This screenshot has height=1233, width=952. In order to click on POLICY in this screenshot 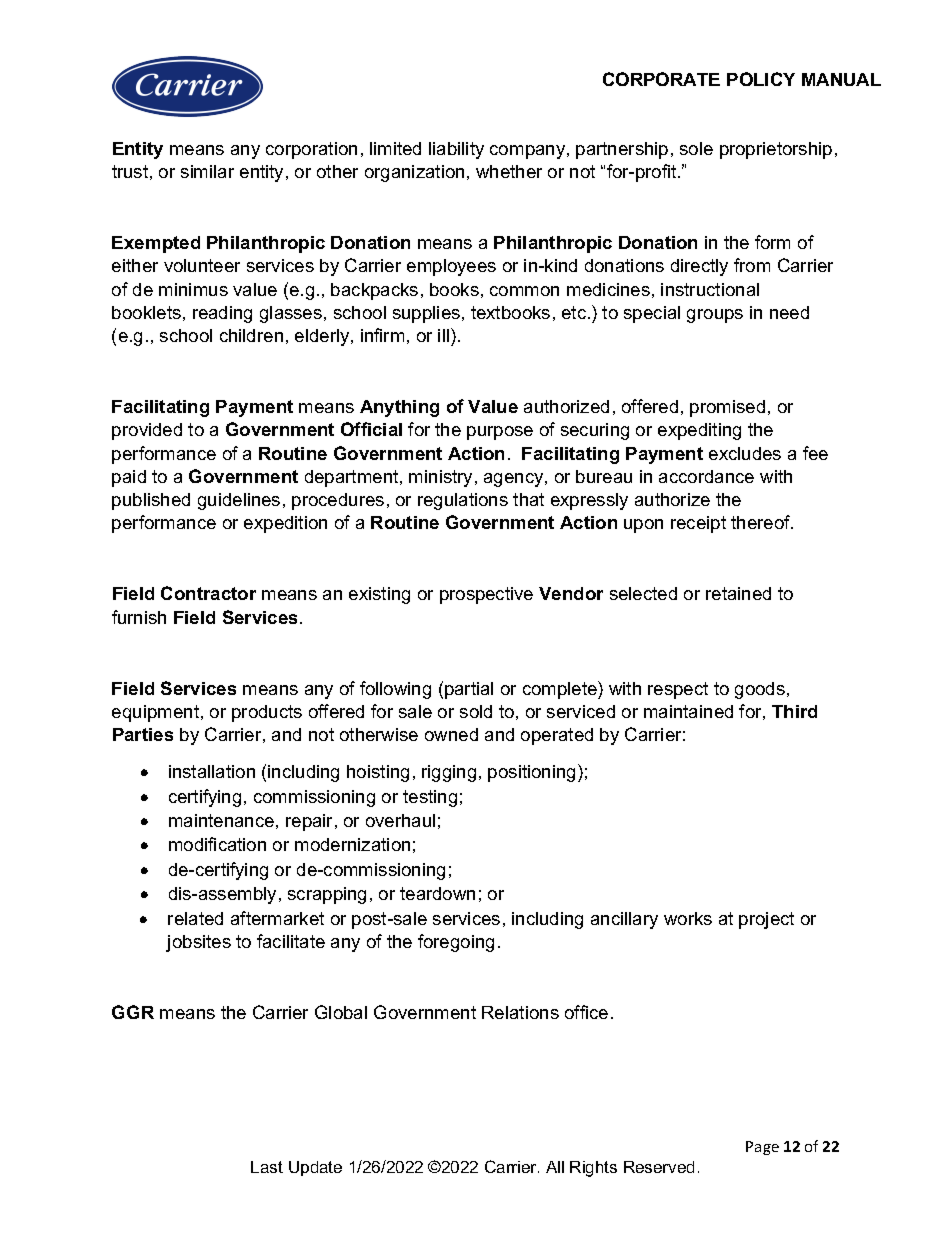, I will do `click(761, 79)`.
